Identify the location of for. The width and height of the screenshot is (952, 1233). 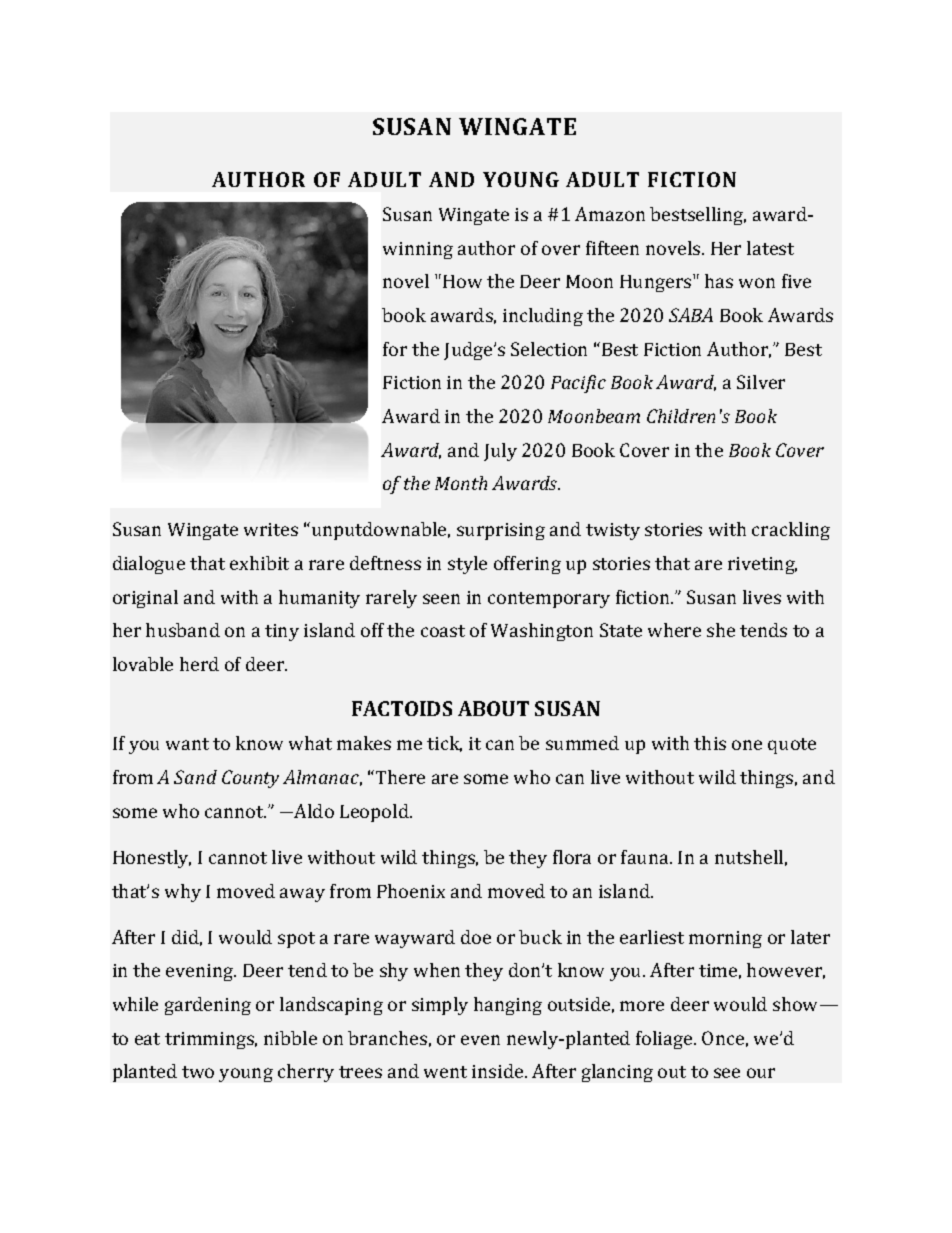
(395, 349).
